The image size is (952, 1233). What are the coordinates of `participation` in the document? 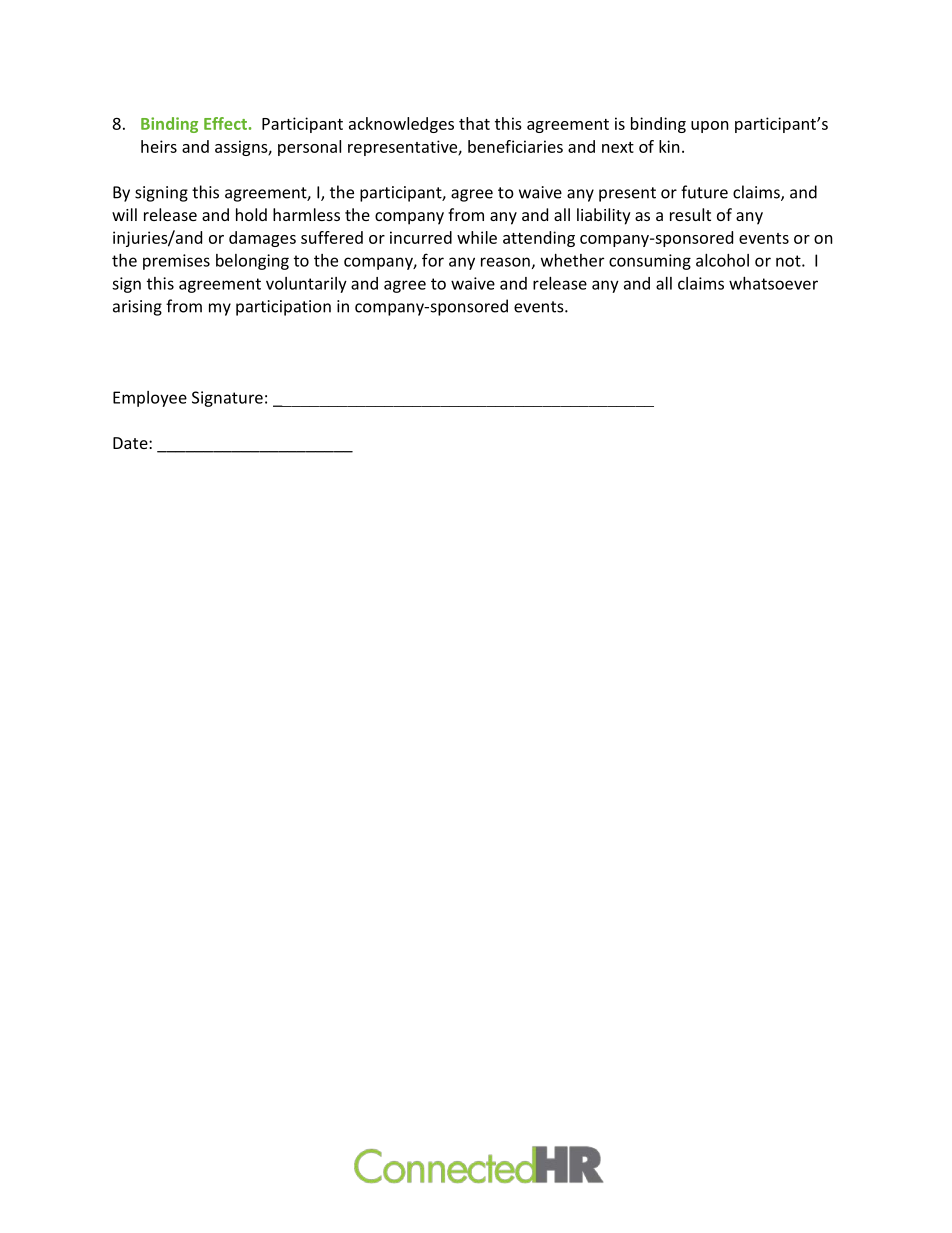 It's located at (283, 308).
